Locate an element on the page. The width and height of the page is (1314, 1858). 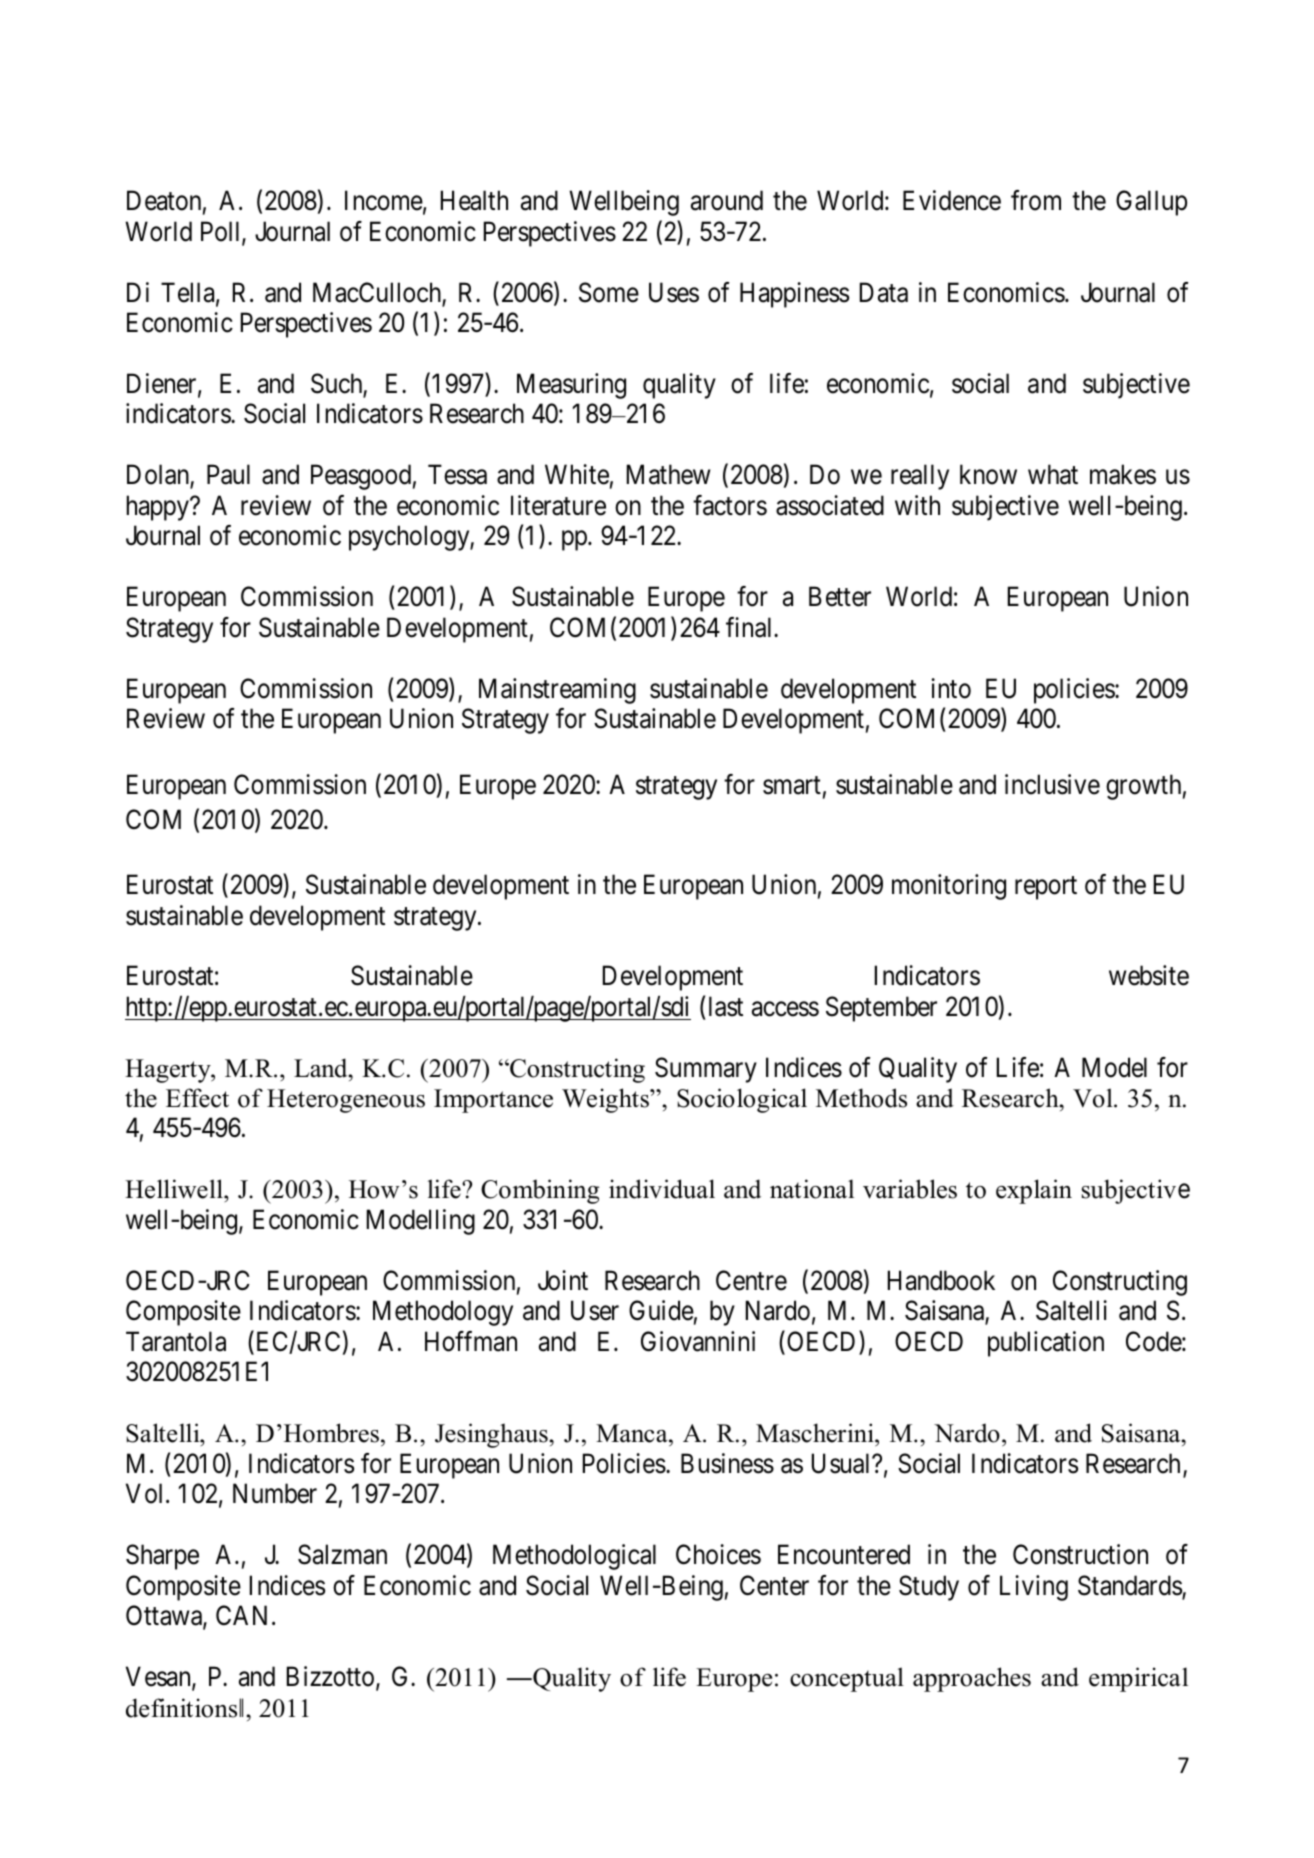
Health is located at coordinates (474, 200).
